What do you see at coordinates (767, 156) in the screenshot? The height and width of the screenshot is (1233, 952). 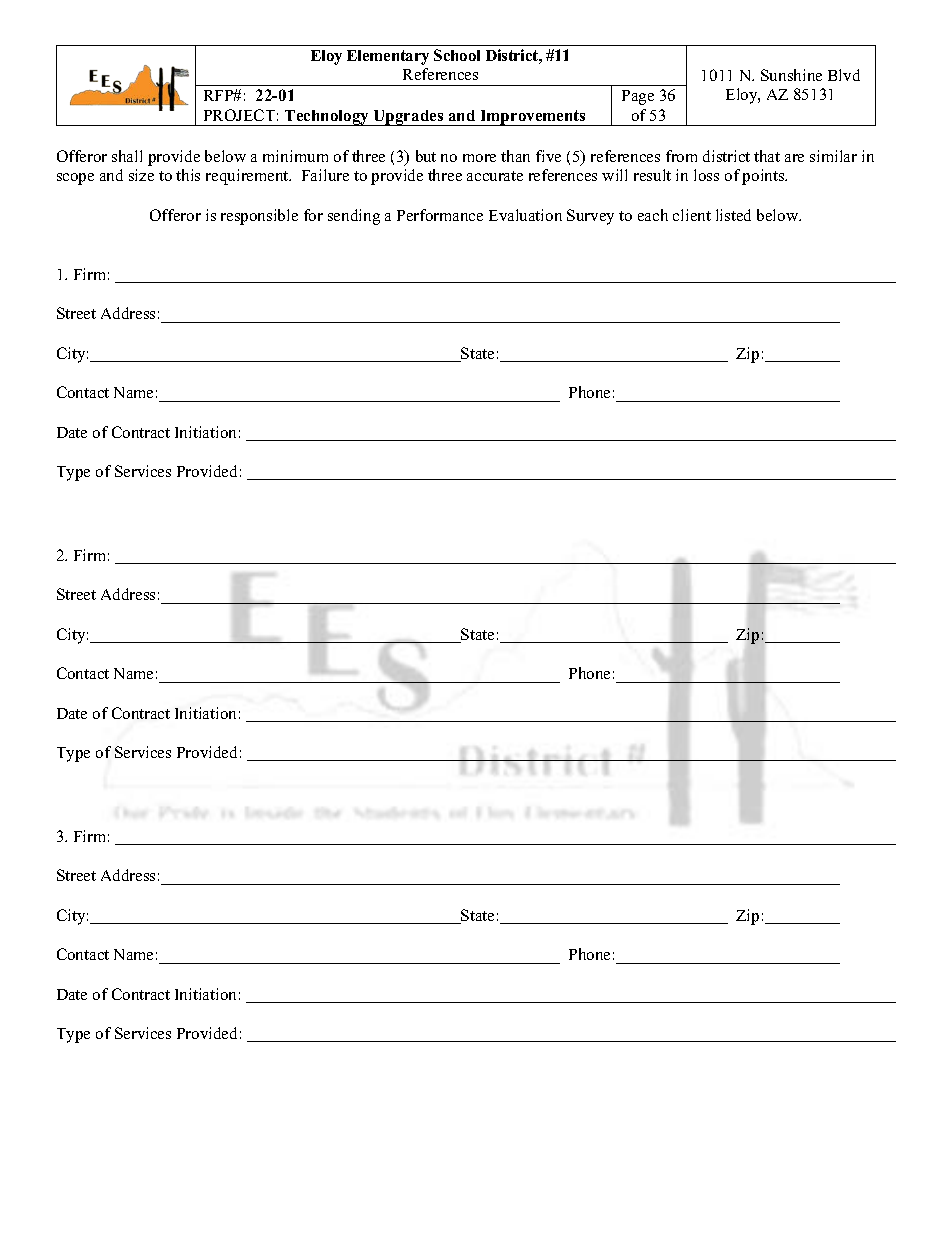 I see `that` at bounding box center [767, 156].
